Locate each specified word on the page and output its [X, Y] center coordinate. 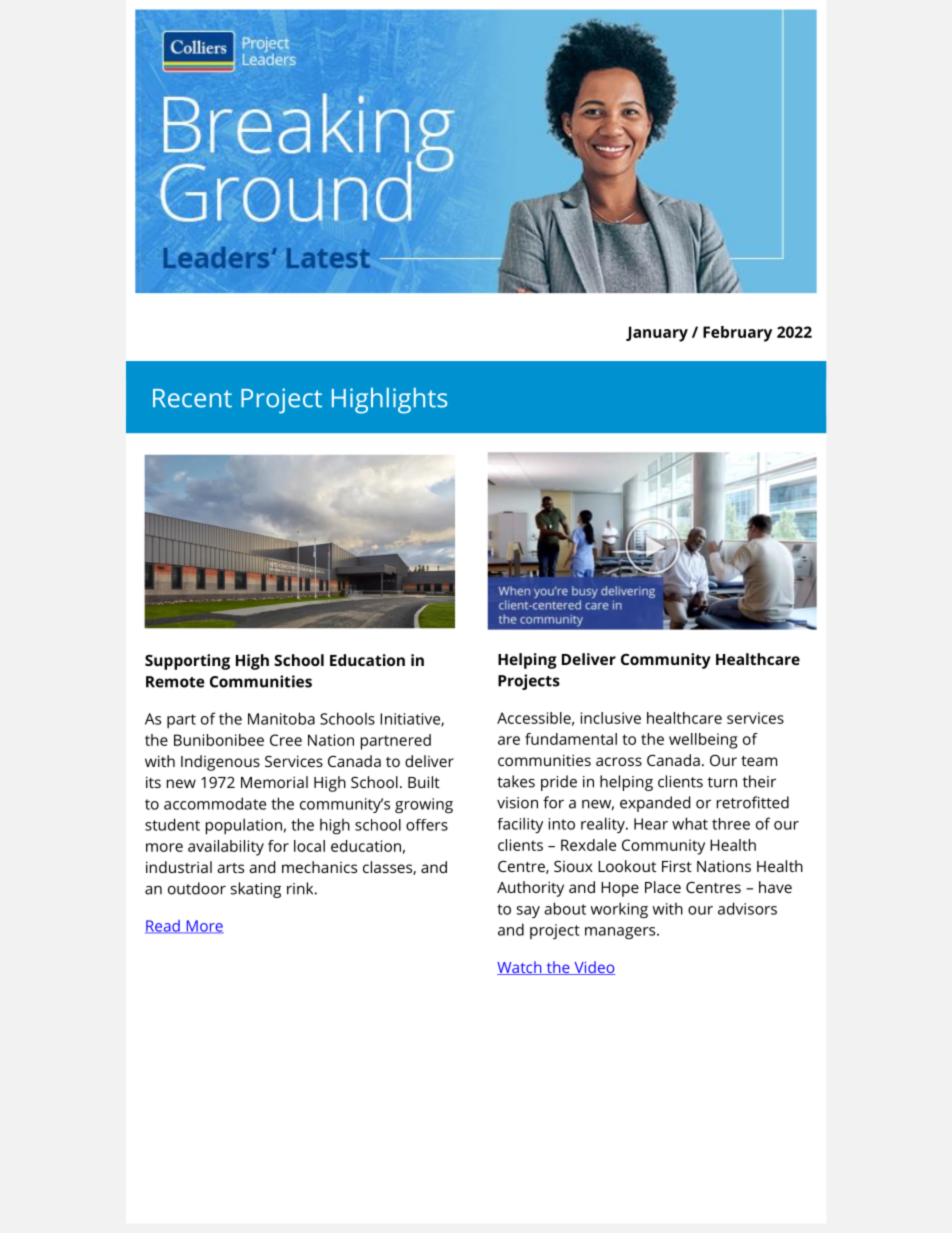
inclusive [611, 718]
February [737, 334]
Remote [175, 682]
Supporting [187, 662]
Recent [192, 398]
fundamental [571, 739]
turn [722, 782]
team [759, 761]
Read [163, 927]
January [657, 334]
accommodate [215, 803]
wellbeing [703, 741]
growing [424, 805]
